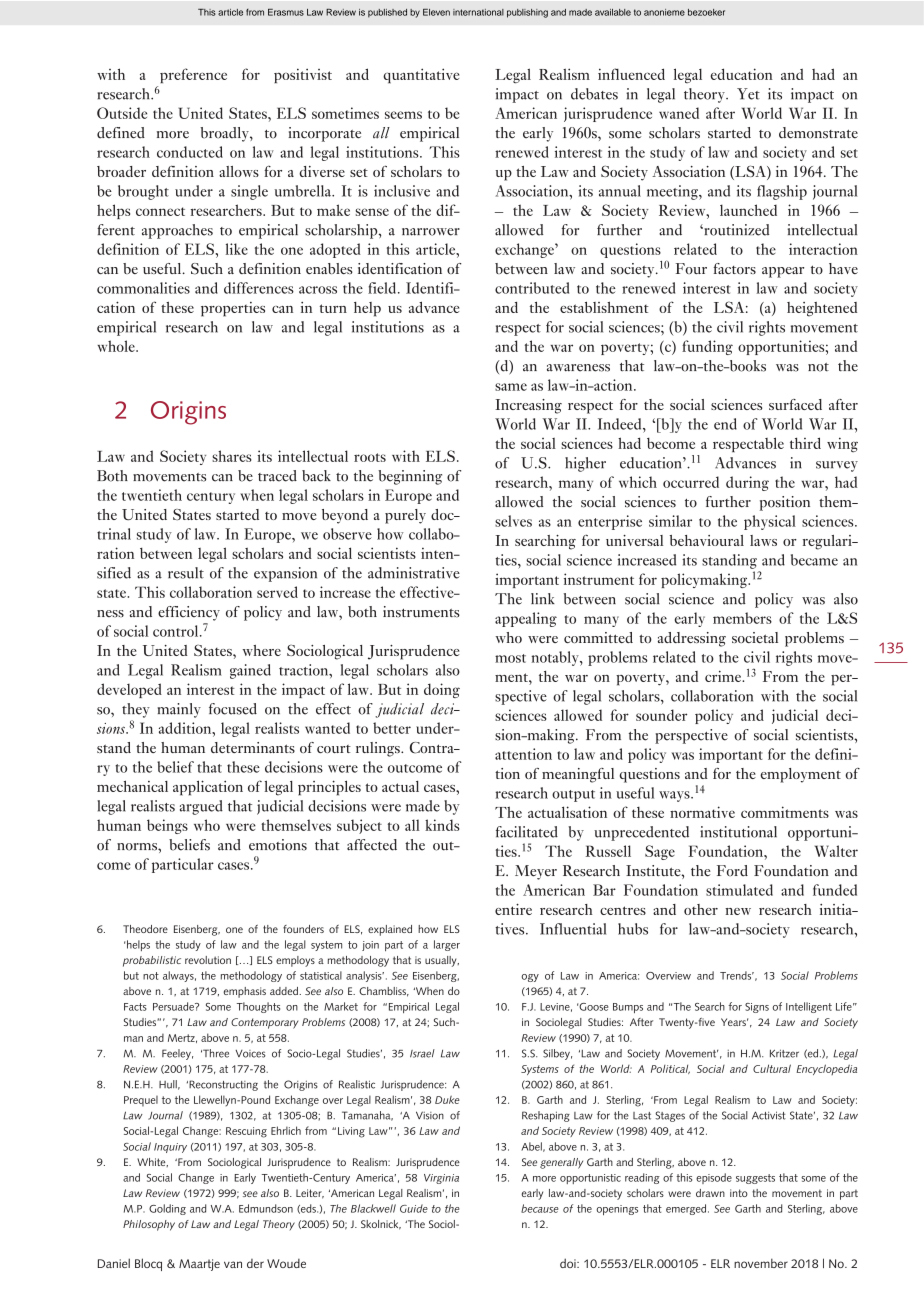 Image resolution: width=924 pixels, height=1308 pixels. What do you see at coordinates (510, 658) in the page?
I see `most` at bounding box center [510, 658].
